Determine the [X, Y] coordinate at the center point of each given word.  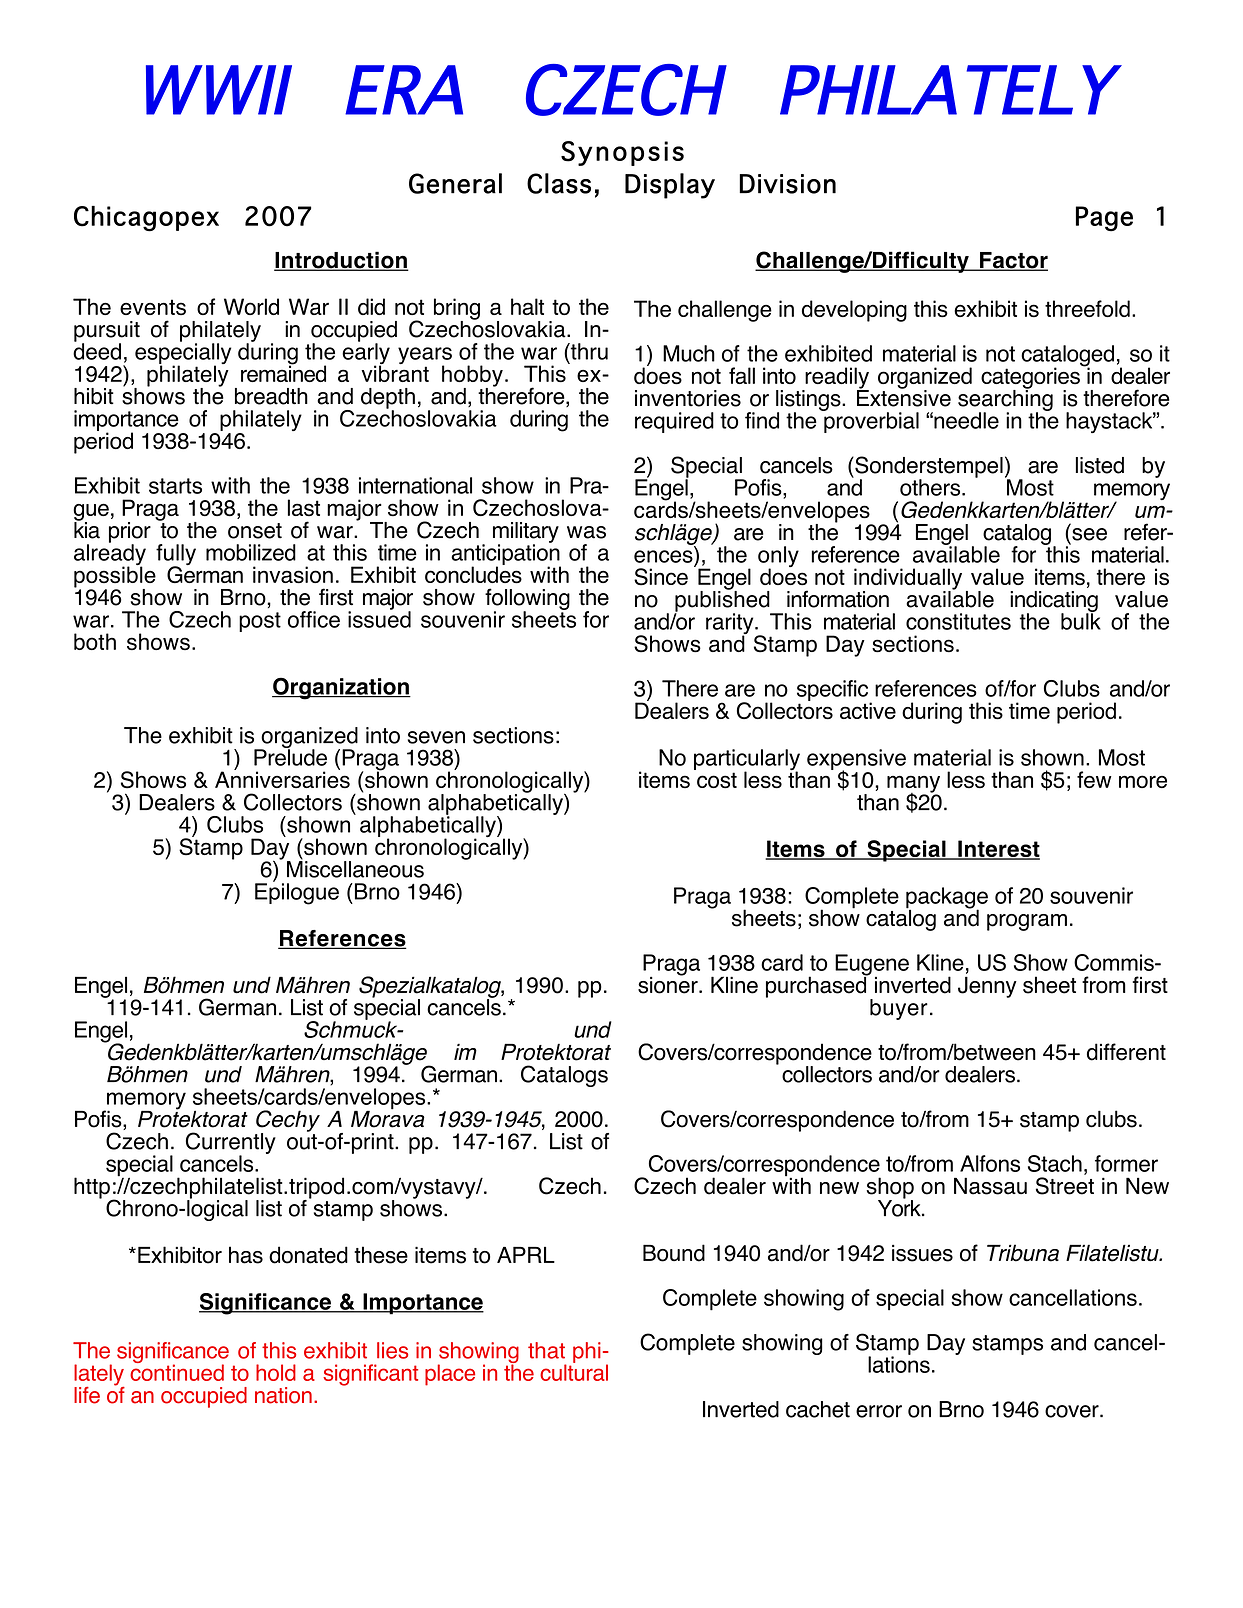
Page [1104, 219]
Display [670, 186]
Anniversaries [282, 779]
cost [717, 780]
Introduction [341, 261]
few [1094, 779]
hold [276, 1372]
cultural [574, 1371]
